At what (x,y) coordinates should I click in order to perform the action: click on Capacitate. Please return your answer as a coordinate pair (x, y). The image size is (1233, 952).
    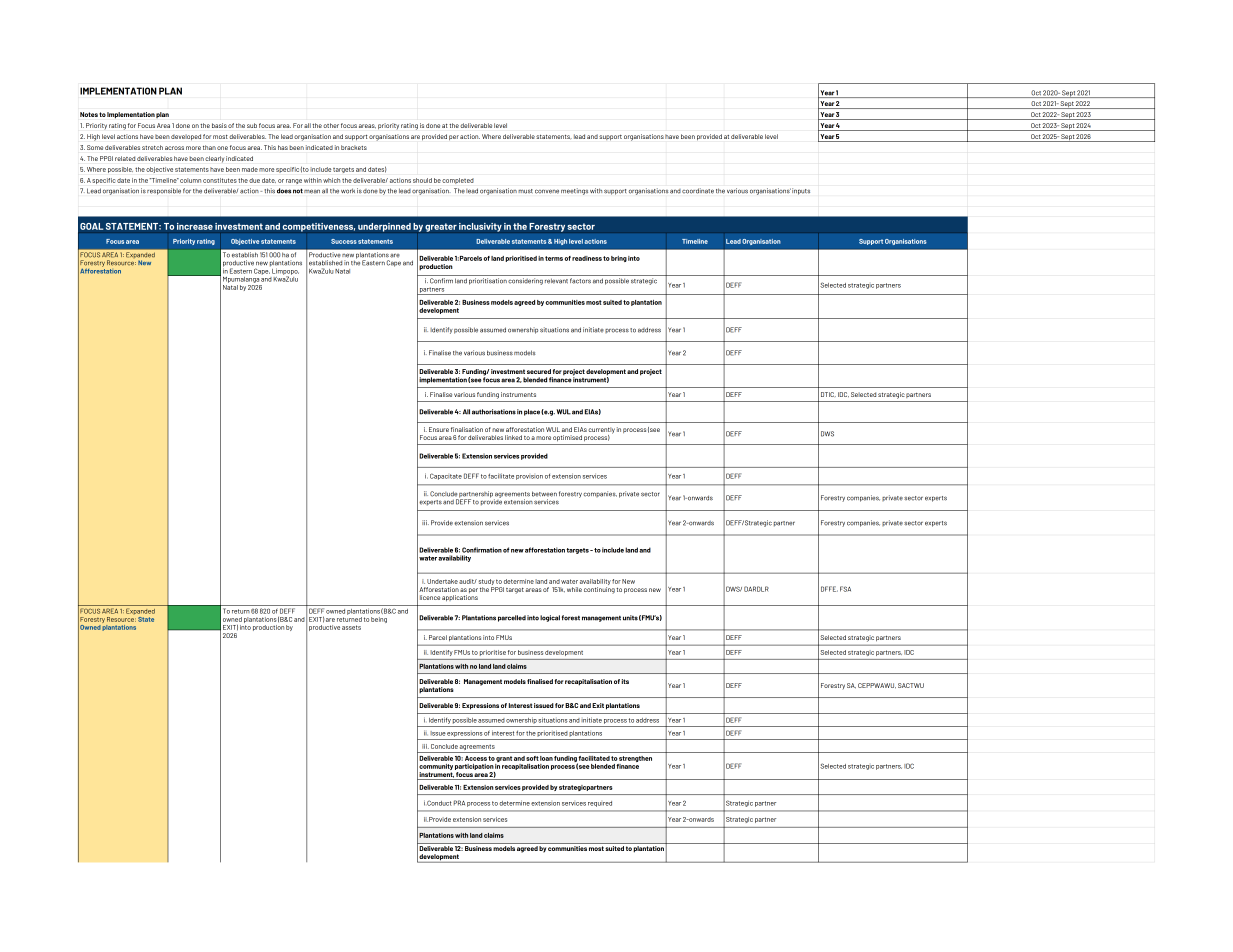
    Looking at the image, I should click on (446, 476).
